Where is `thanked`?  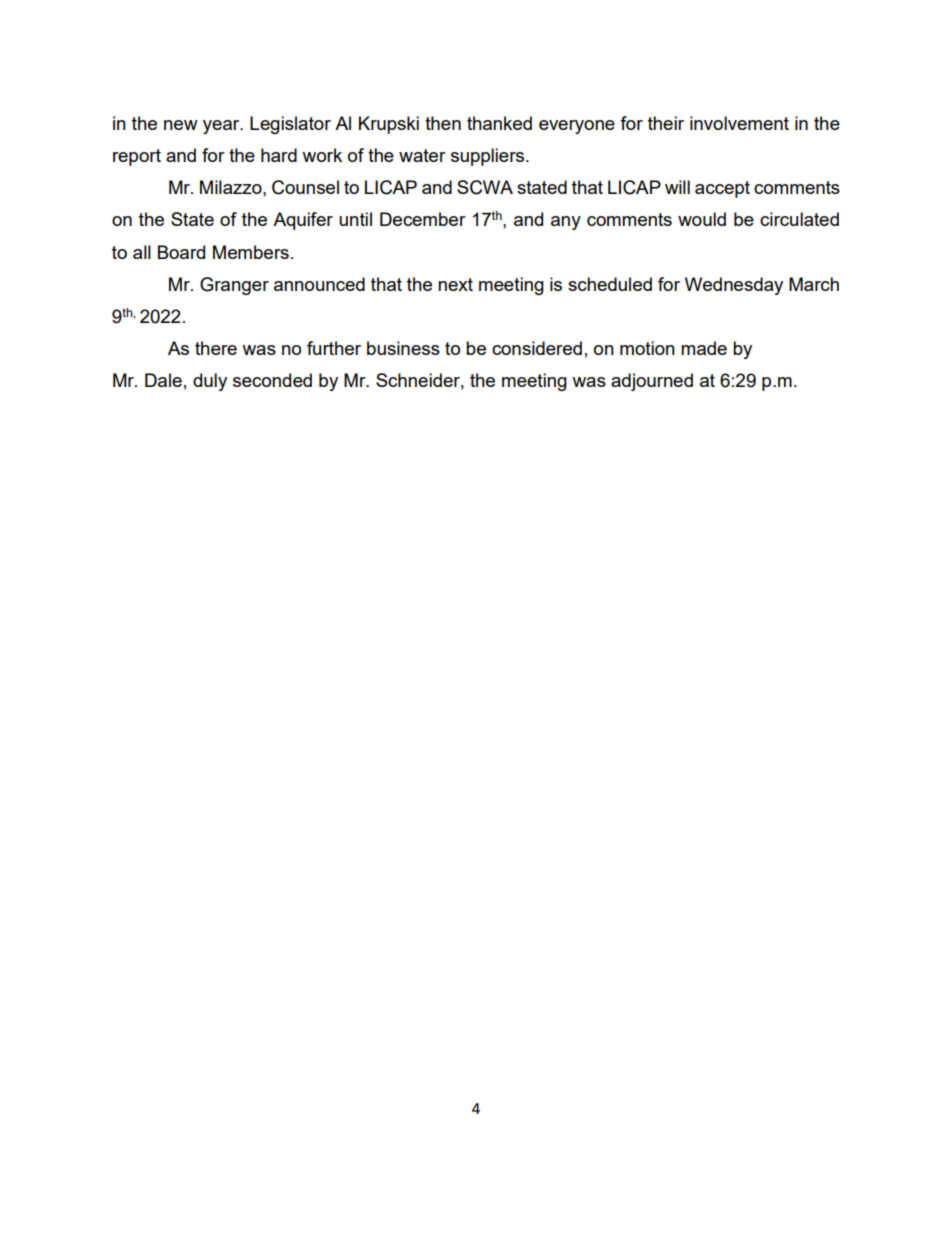
thanked is located at coordinates (499, 123).
